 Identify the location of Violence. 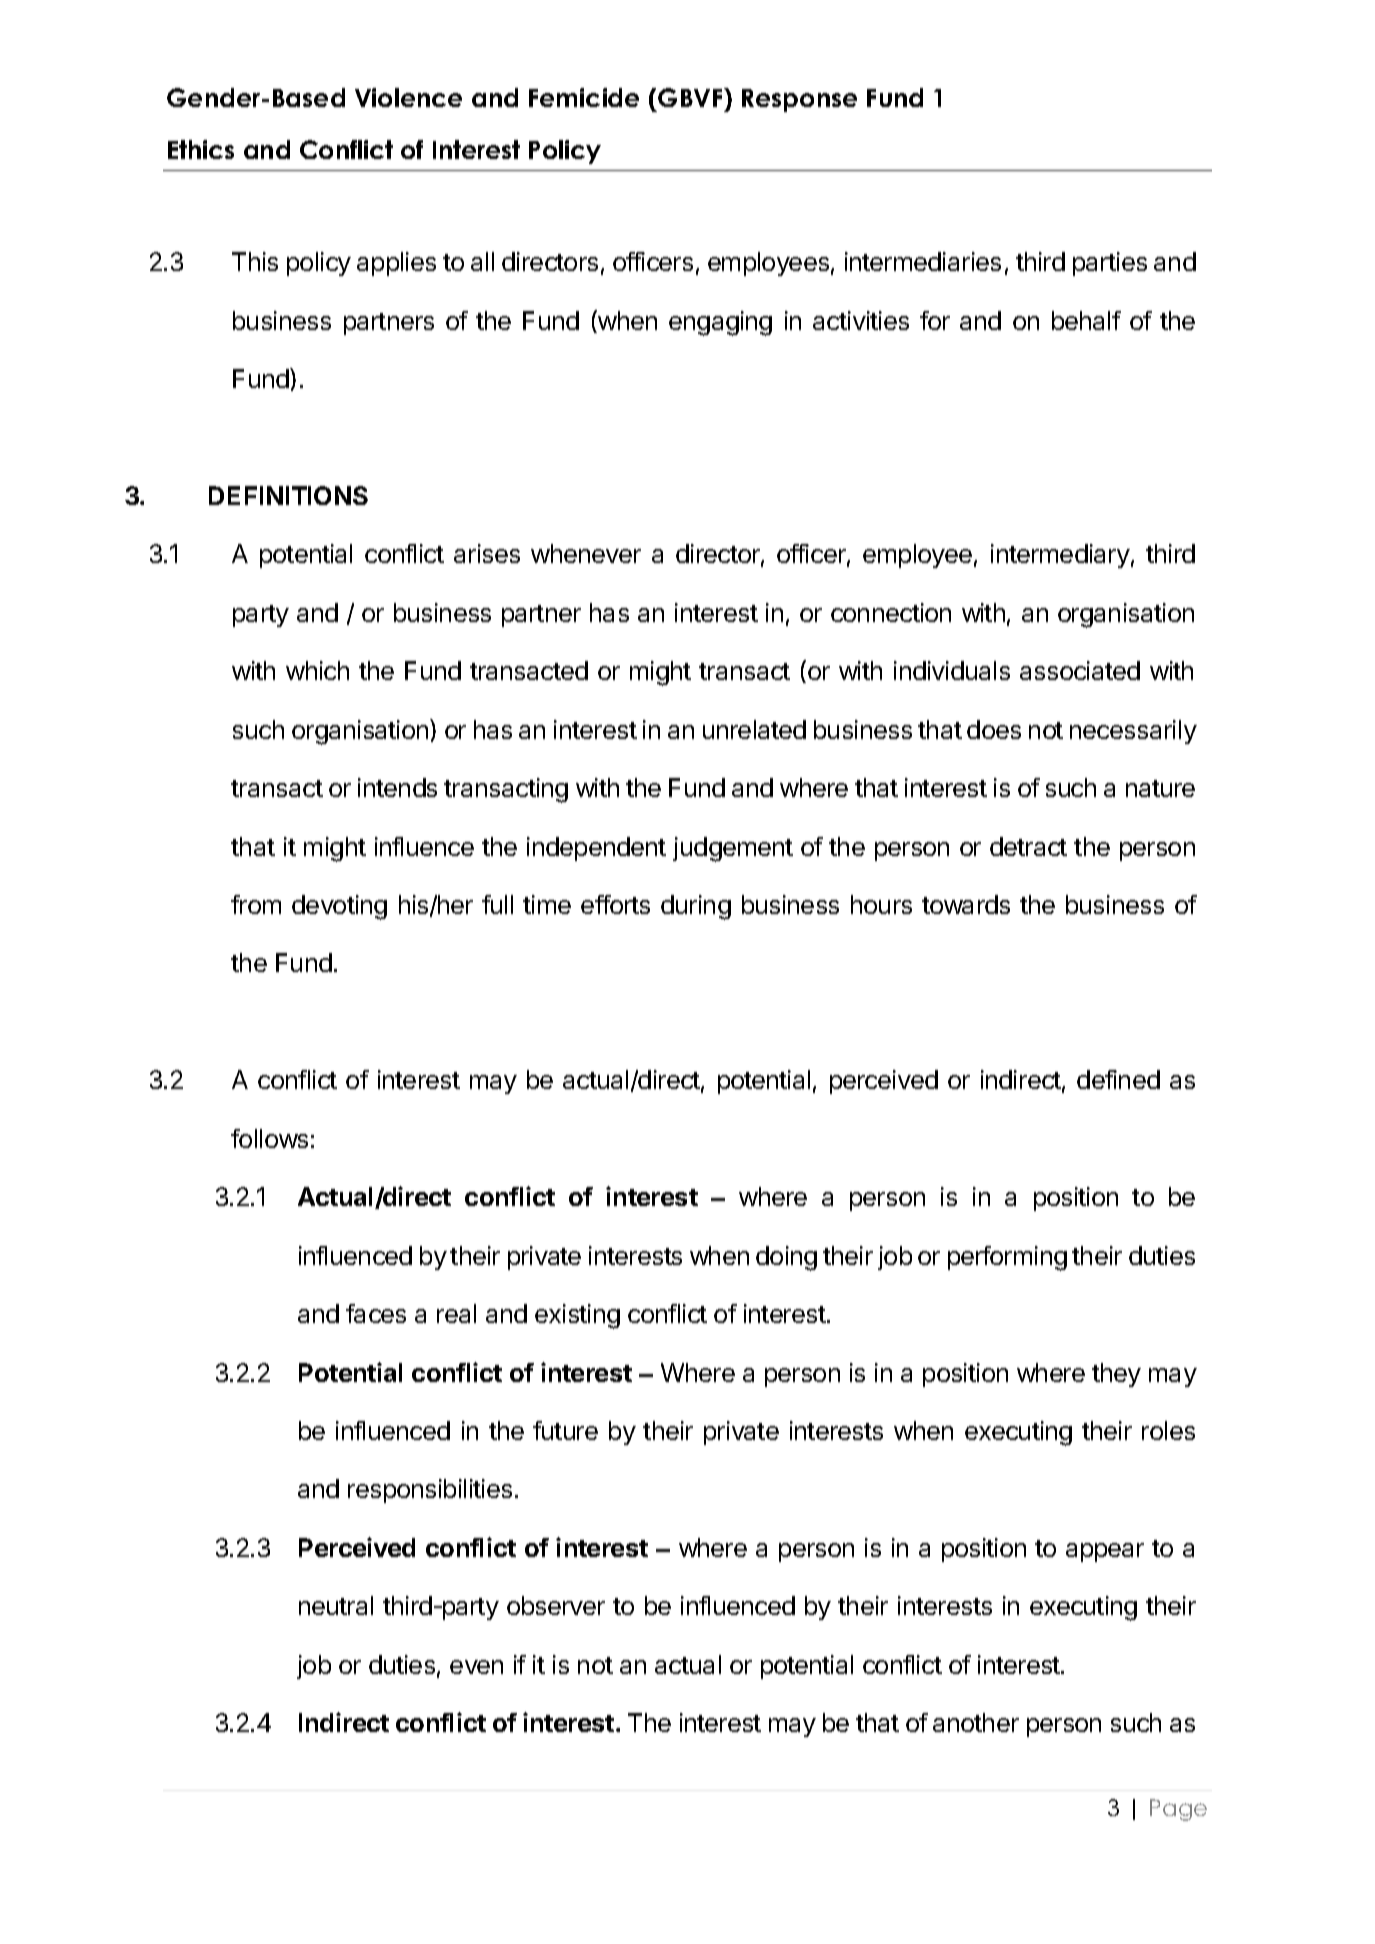
(408, 97).
